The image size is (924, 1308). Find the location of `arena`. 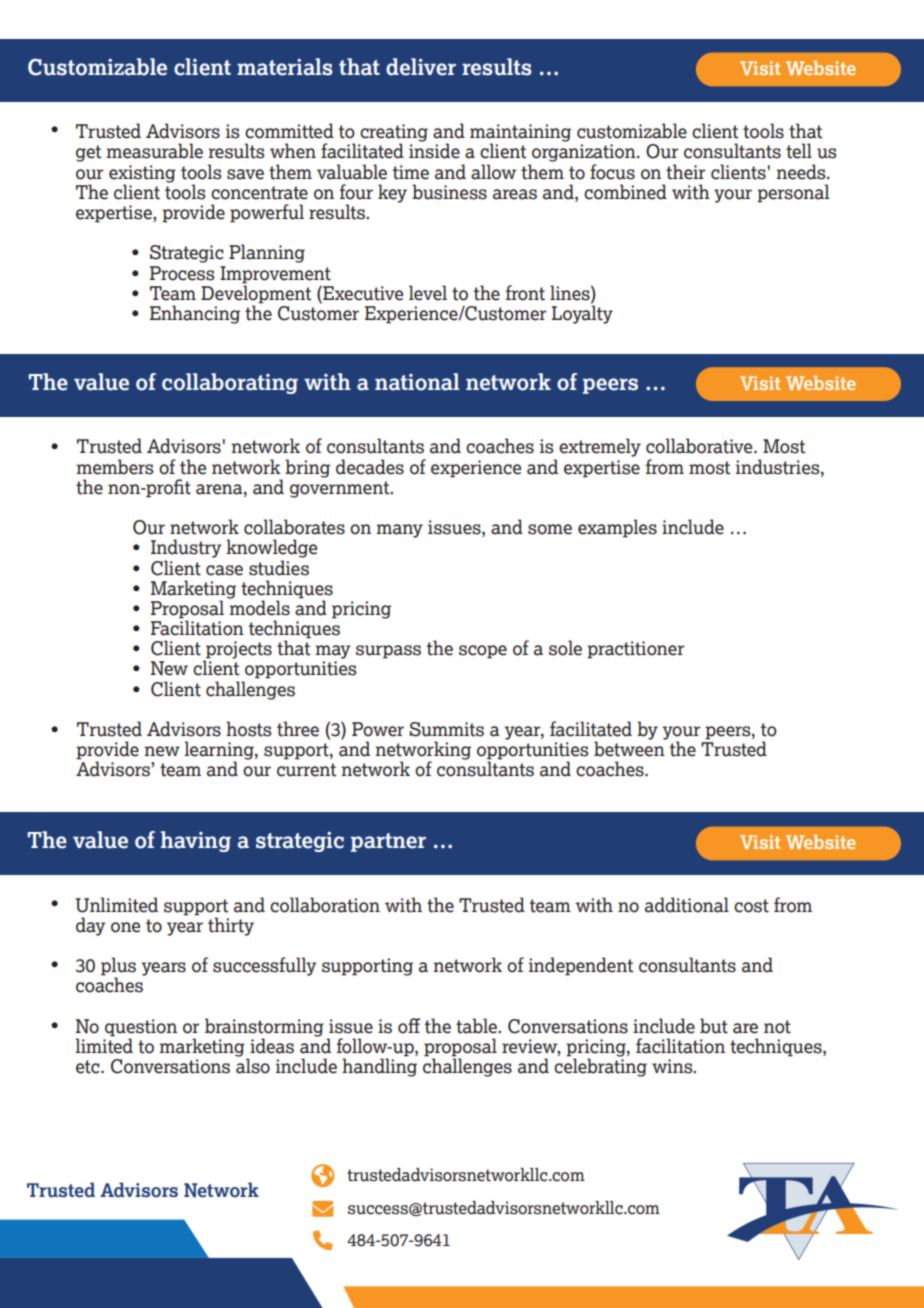

arena is located at coordinates (220, 489).
